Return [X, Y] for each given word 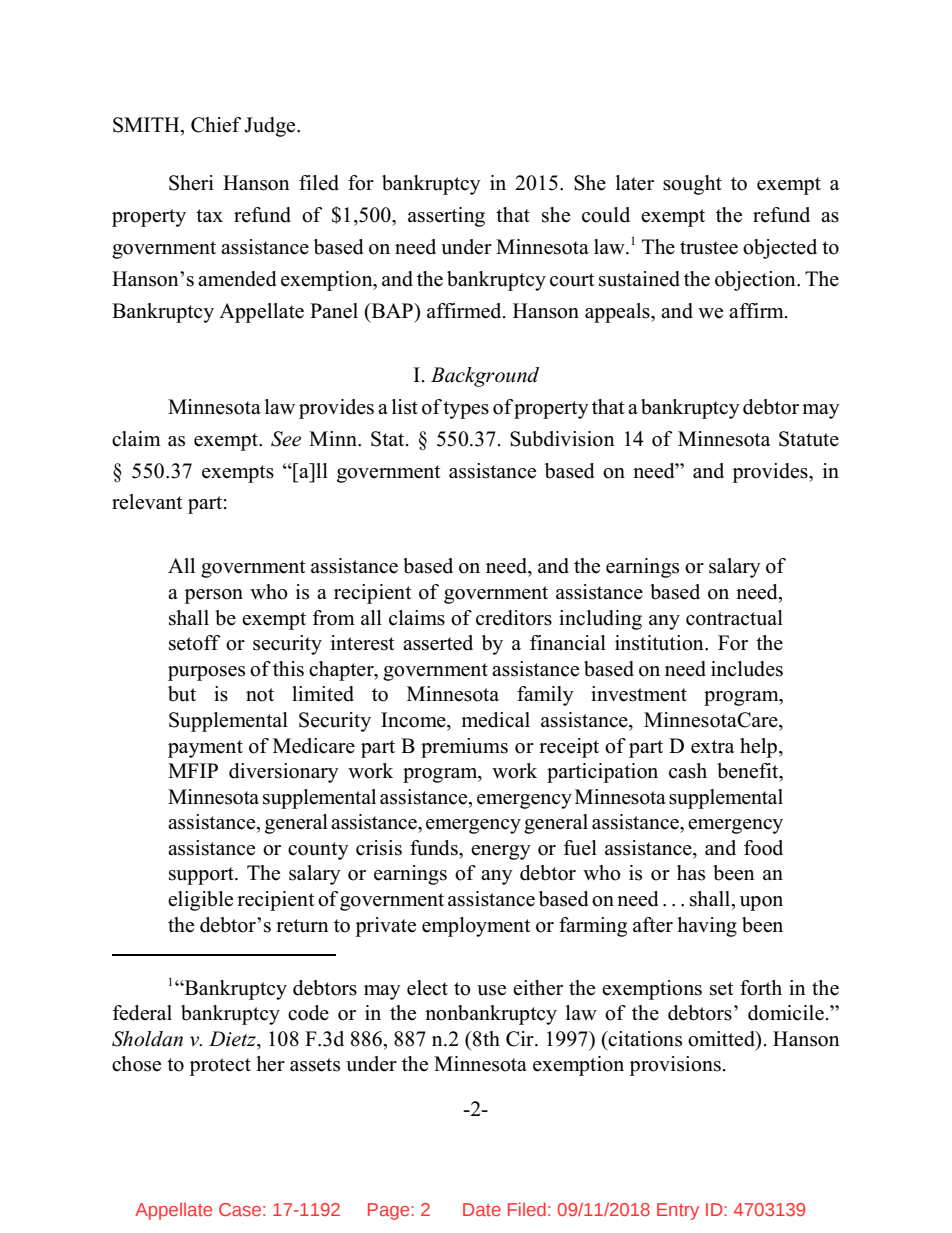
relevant [147, 502]
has [691, 873]
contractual [734, 618]
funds [435, 848]
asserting [446, 217]
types [466, 410]
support [202, 876]
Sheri [191, 183]
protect [220, 1067]
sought [692, 185]
